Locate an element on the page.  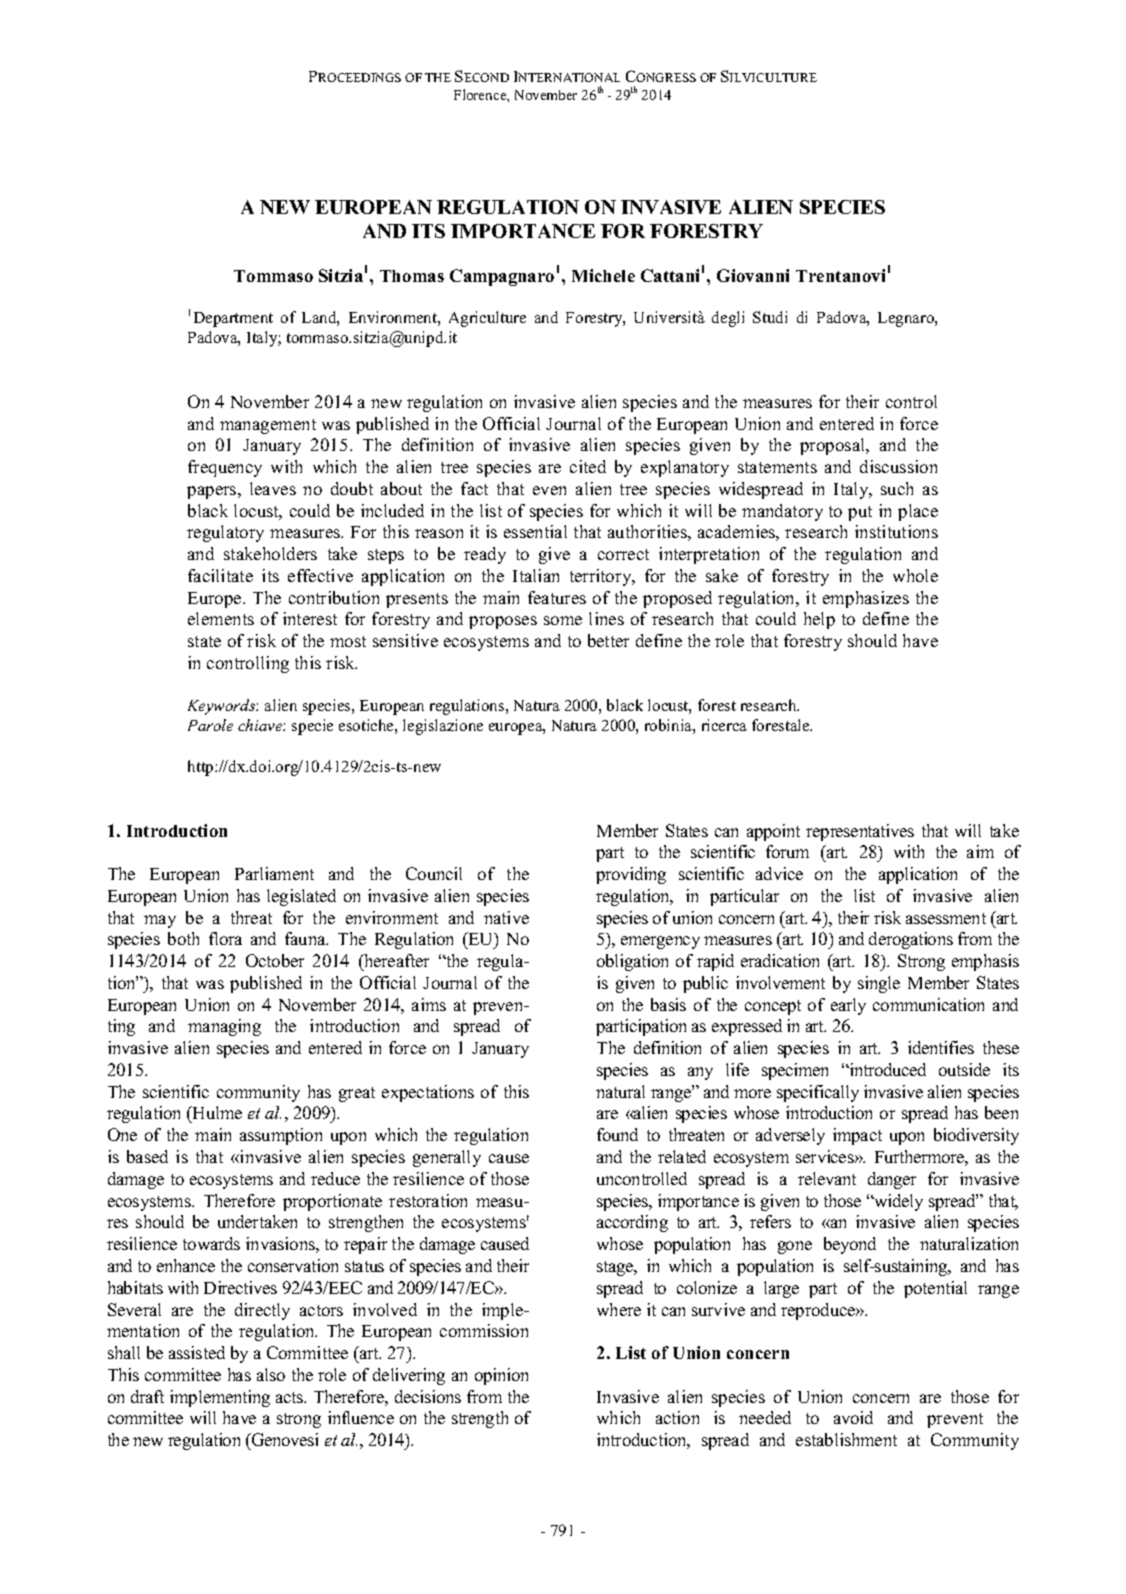
introduced is located at coordinates (887, 1069).
